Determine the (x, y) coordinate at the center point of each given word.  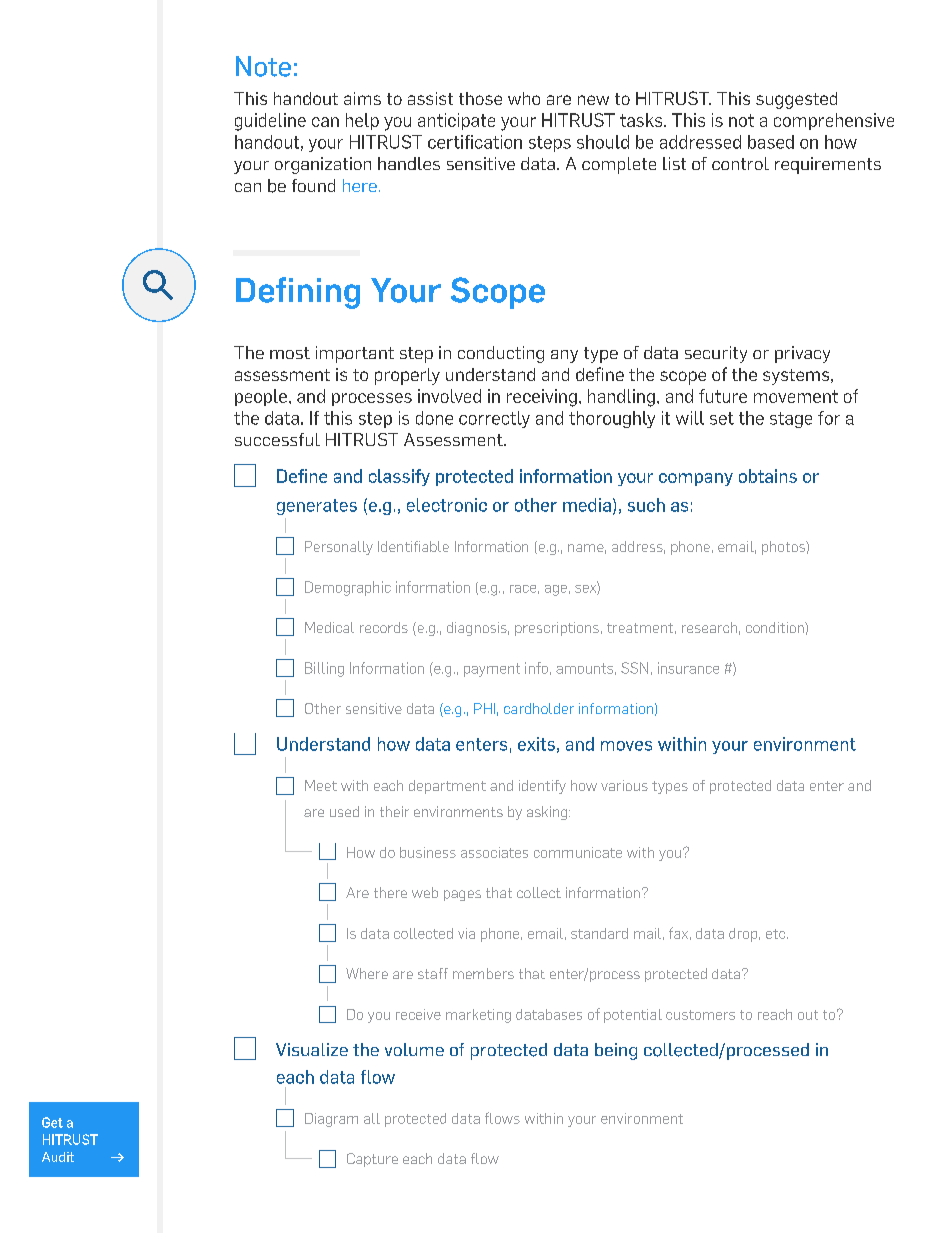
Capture (372, 1160)
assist (430, 98)
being (616, 1051)
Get (52, 1122)
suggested (796, 100)
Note (263, 66)
